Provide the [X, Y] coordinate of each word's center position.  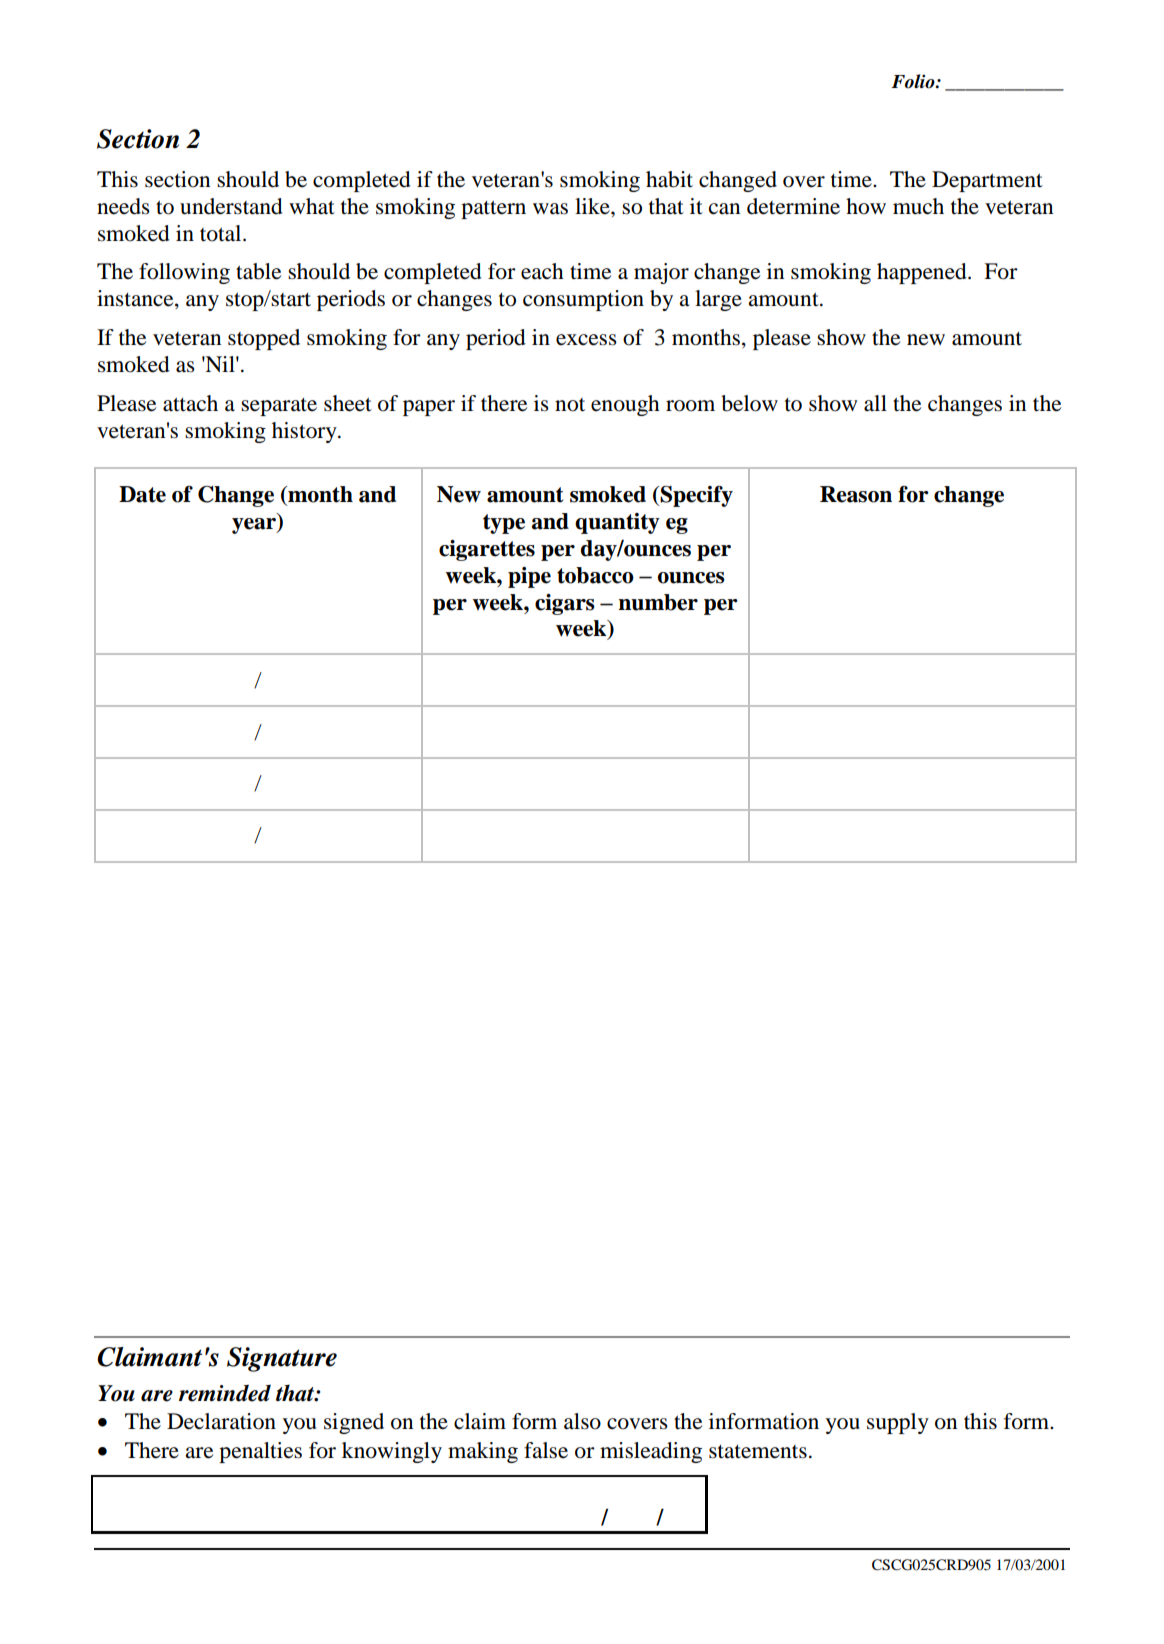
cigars [565, 604]
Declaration [221, 1421]
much [918, 206]
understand [231, 206]
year [255, 524]
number [658, 602]
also [582, 1421]
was [550, 209]
